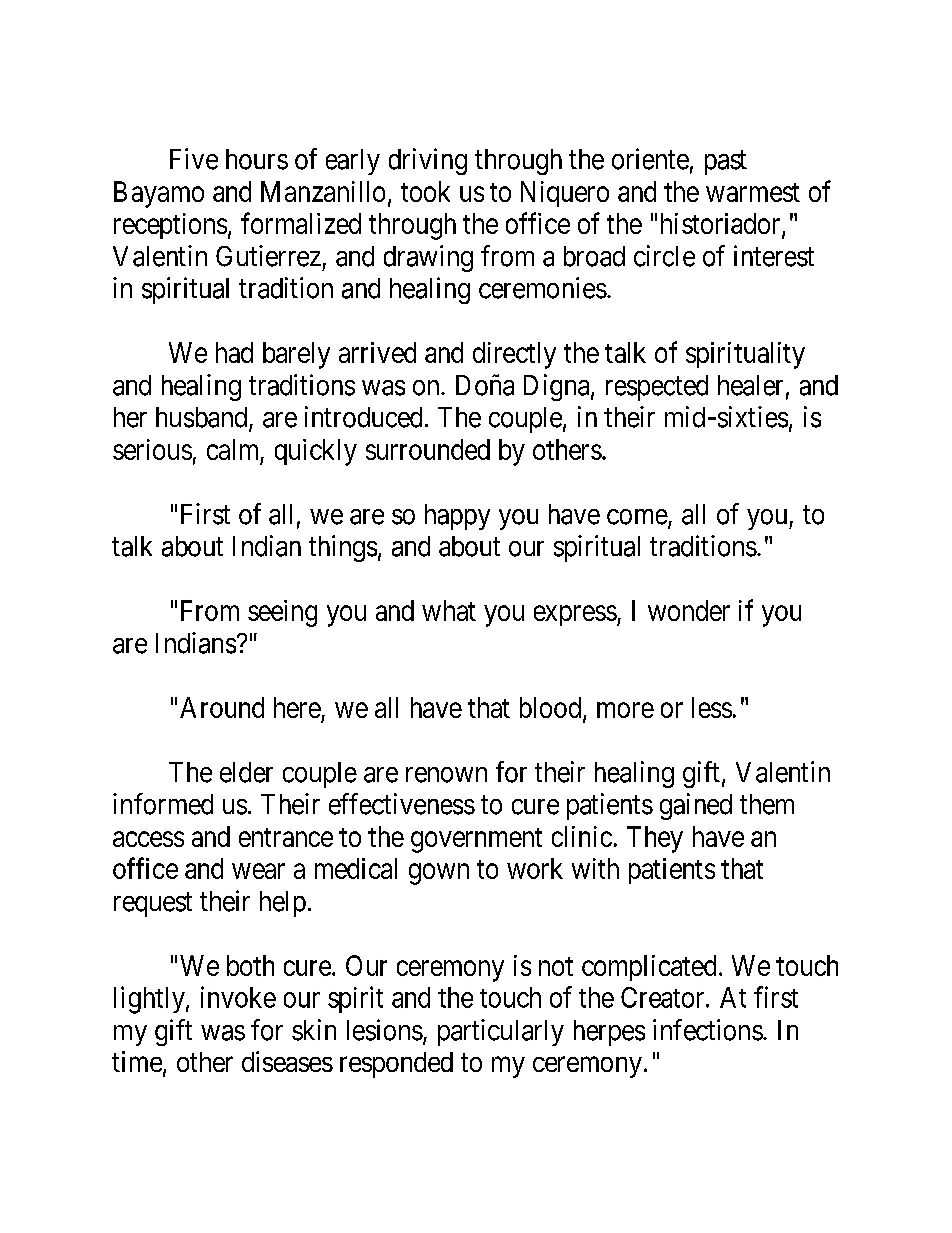 Image resolution: width=952 pixels, height=1233 pixels. What do you see at coordinates (657, 388) in the screenshot?
I see `respected` at bounding box center [657, 388].
